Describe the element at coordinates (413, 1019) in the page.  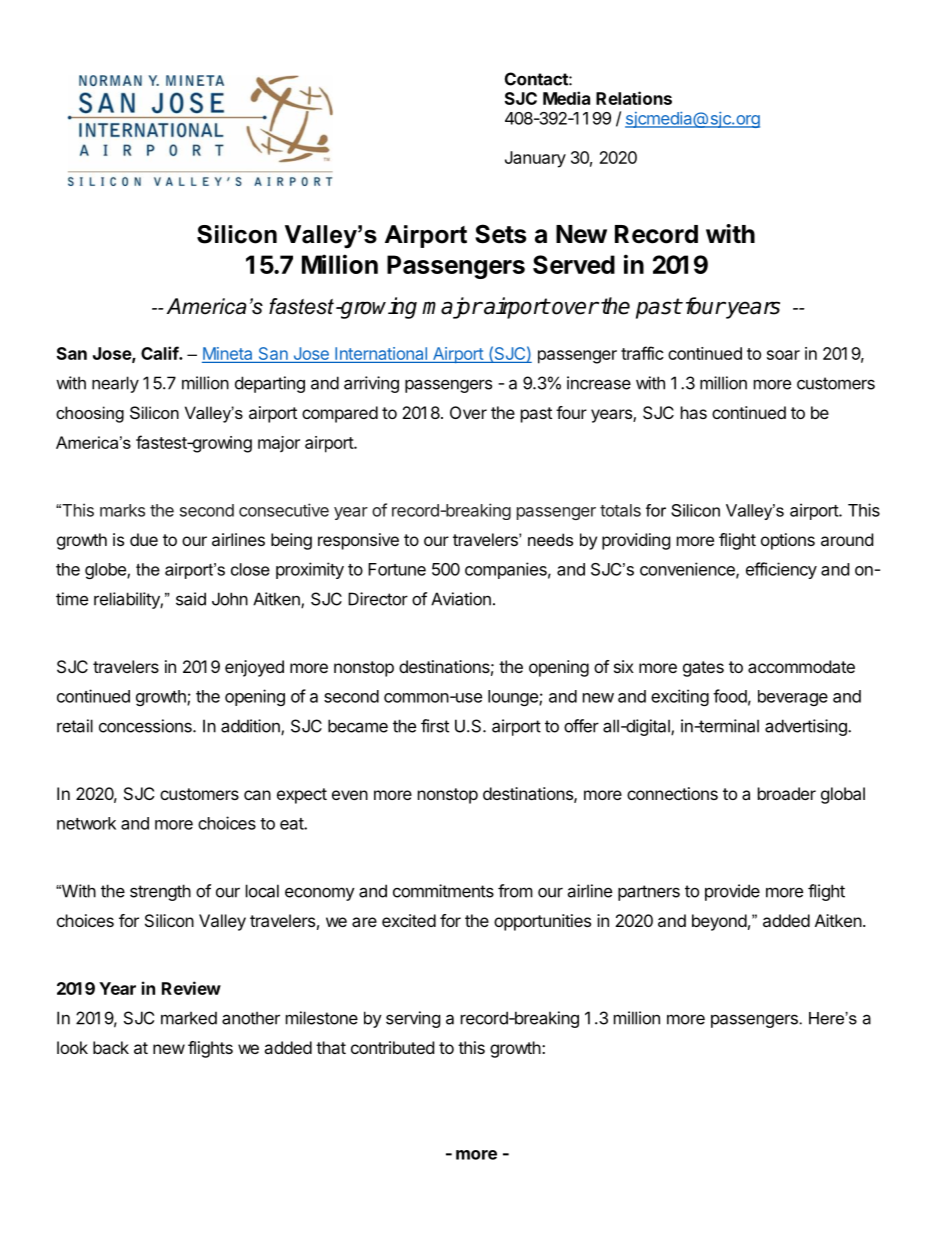
I see `serving` at that location.
